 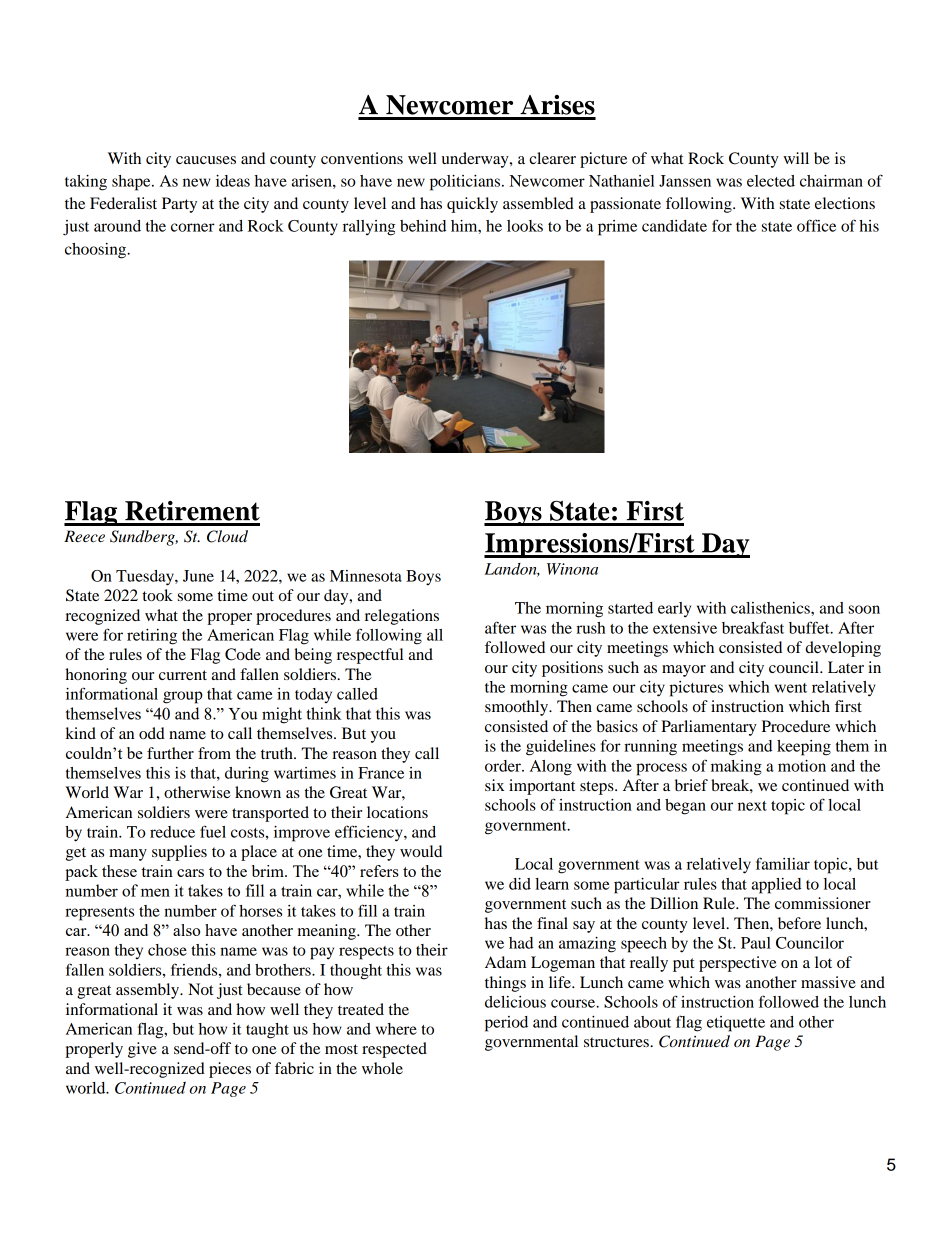 What do you see at coordinates (506, 1024) in the screenshot?
I see `period` at bounding box center [506, 1024].
